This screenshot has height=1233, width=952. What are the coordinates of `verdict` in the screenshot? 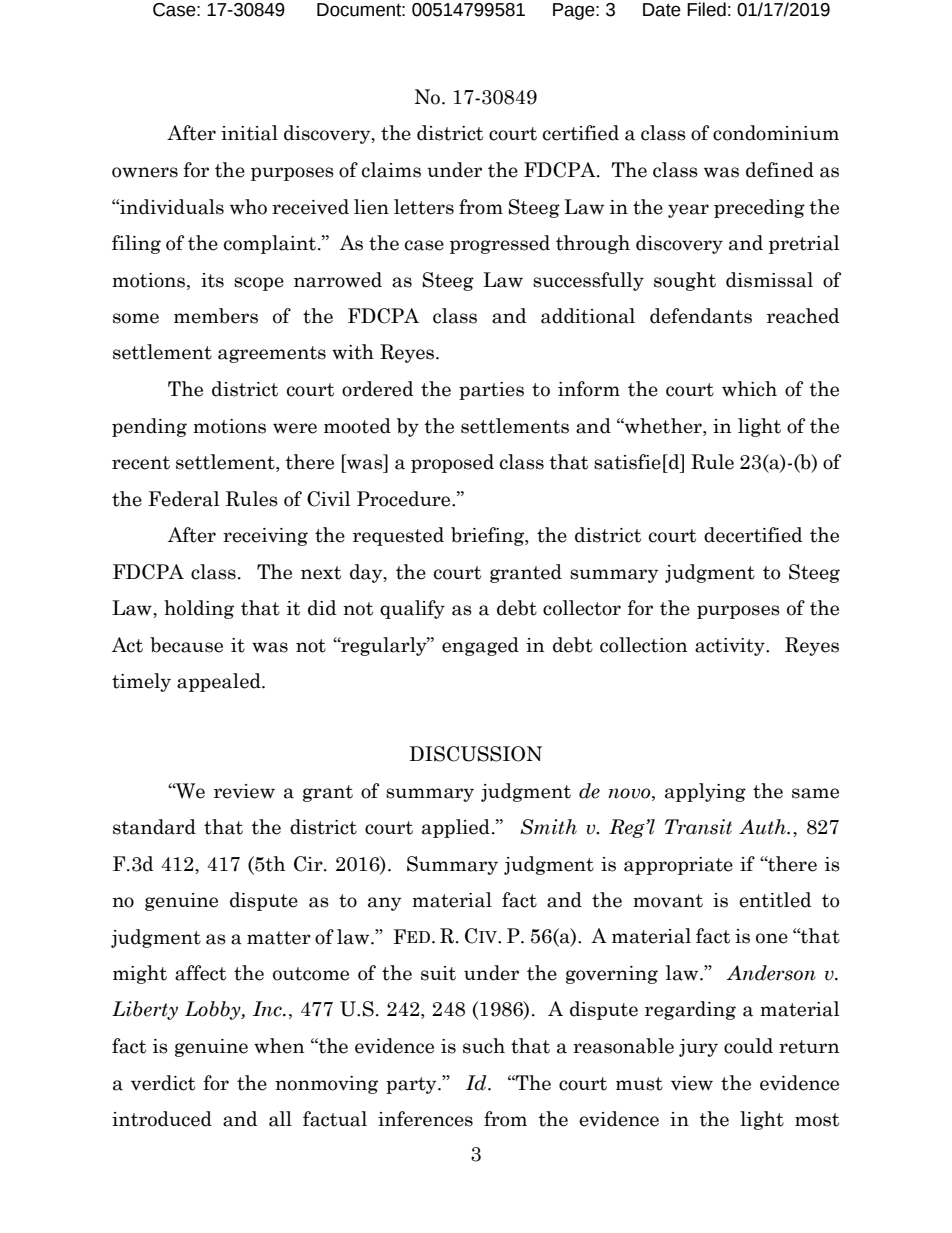 It's located at (163, 1083).
